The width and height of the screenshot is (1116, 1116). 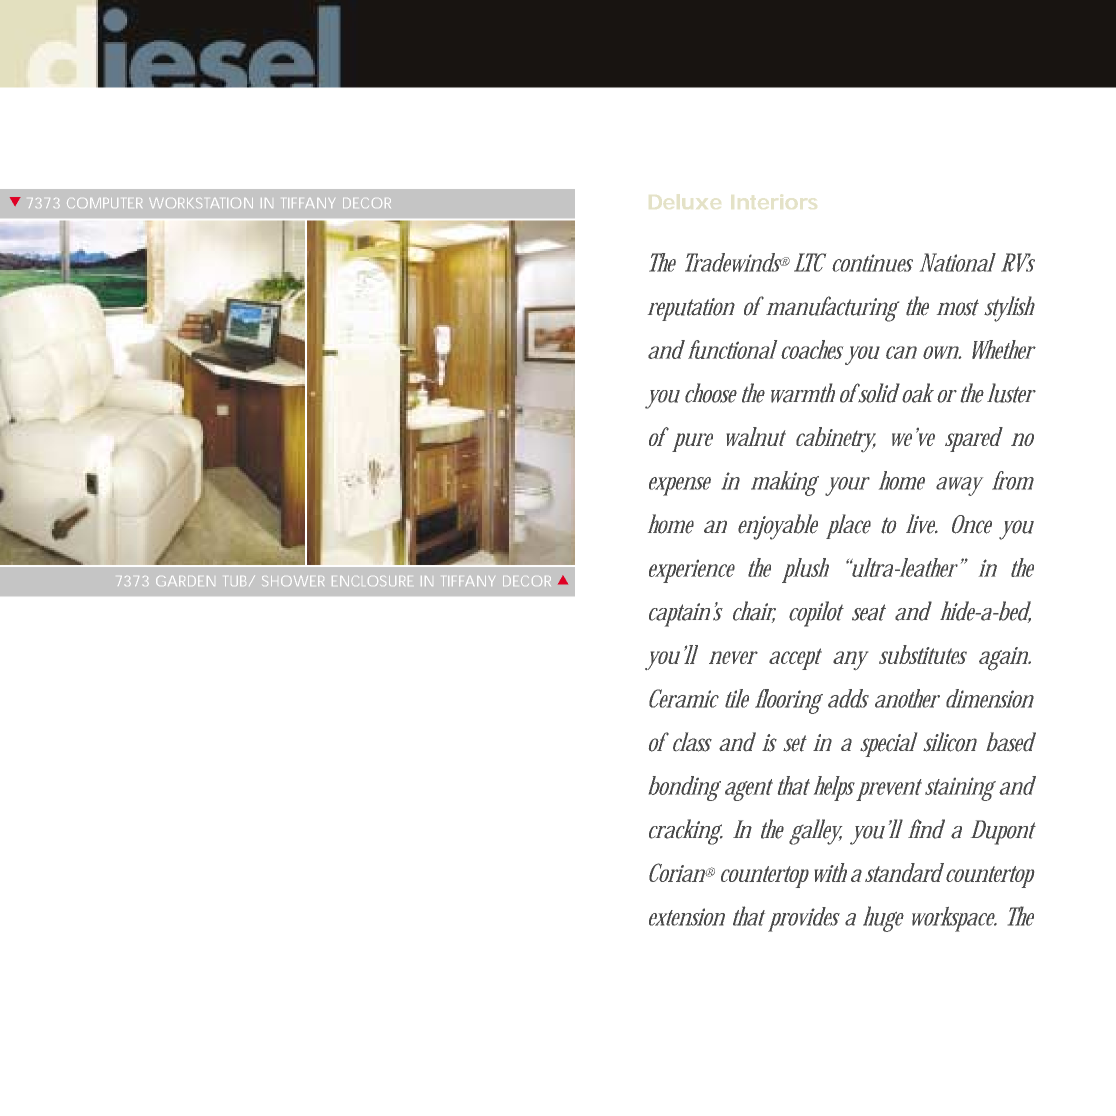 What do you see at coordinates (692, 742) in the screenshot?
I see `class` at bounding box center [692, 742].
